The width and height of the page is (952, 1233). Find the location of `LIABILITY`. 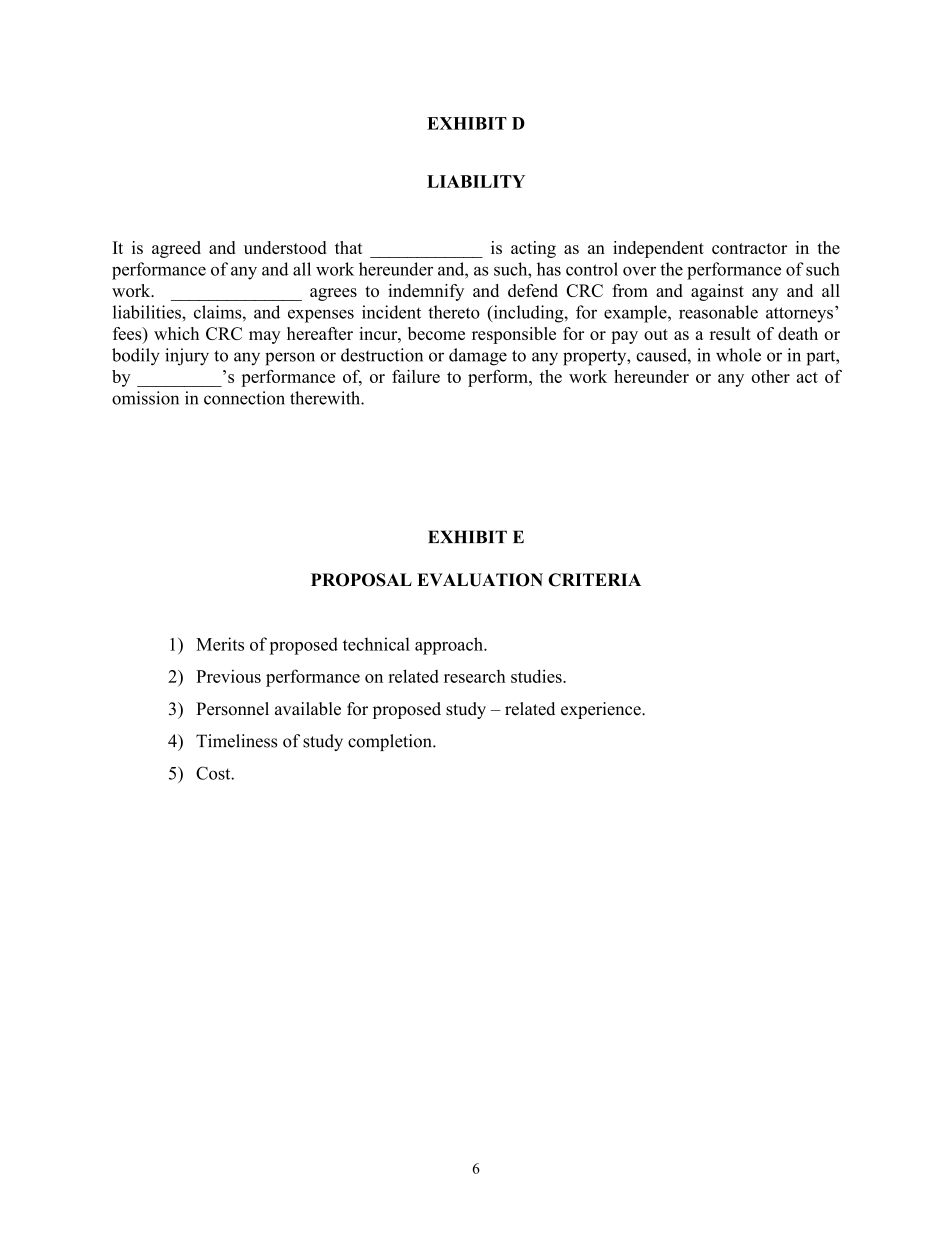

LIABILITY is located at coordinates (476, 181).
